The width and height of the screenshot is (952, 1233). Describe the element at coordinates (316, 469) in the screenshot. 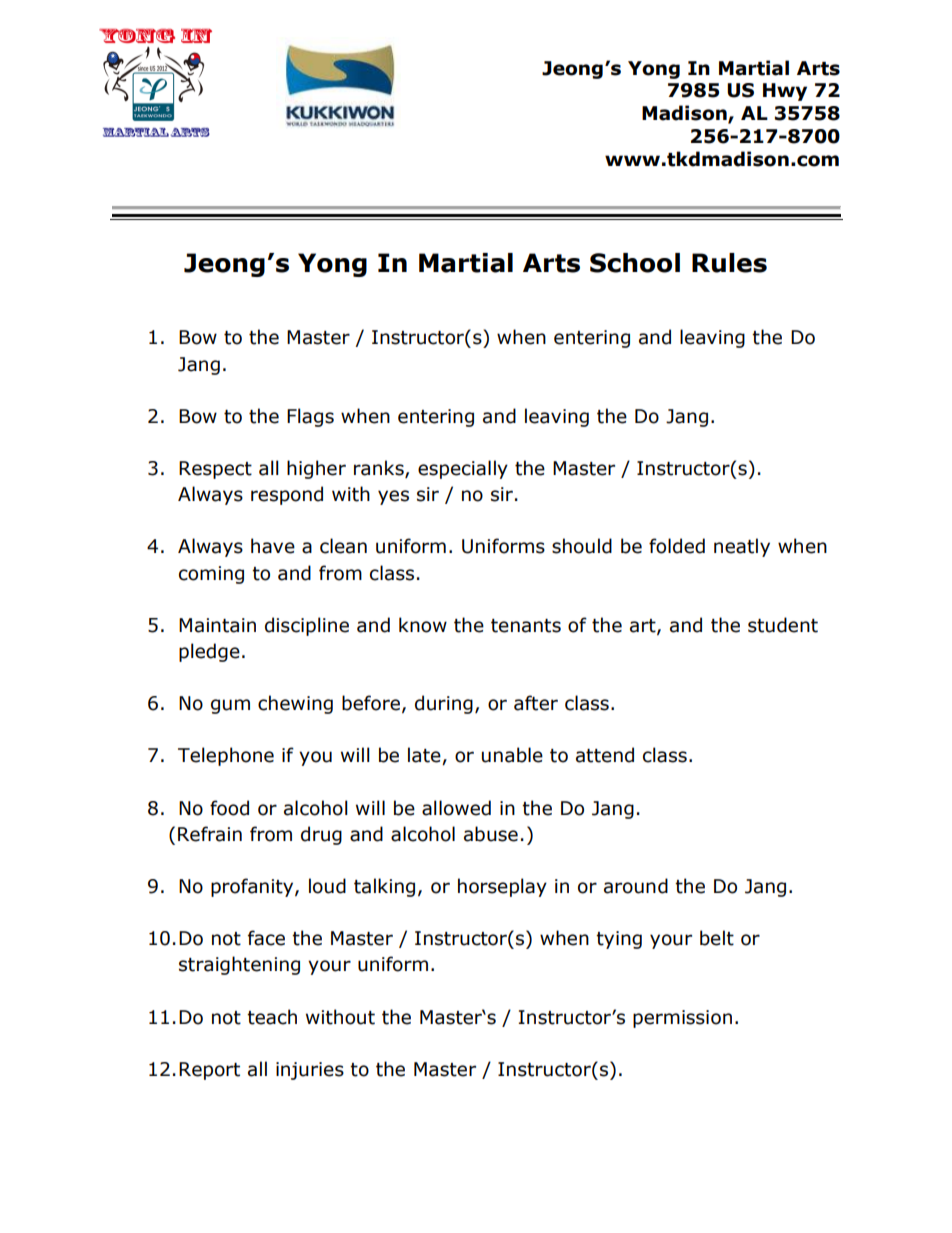

I see `higher` at that location.
